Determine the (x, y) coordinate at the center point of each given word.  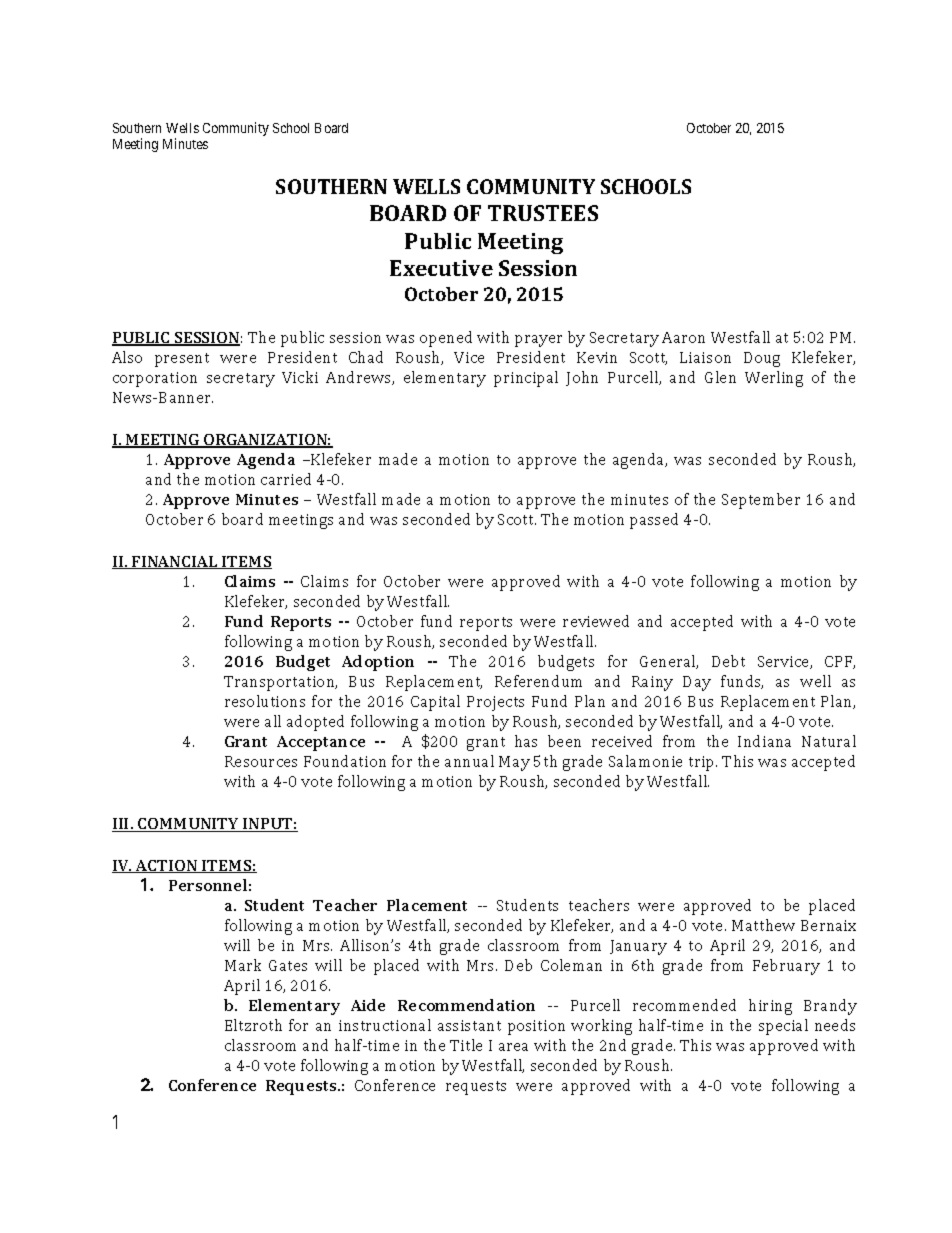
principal (526, 379)
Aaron (683, 337)
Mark (243, 965)
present (182, 360)
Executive (441, 268)
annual (469, 761)
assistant (469, 1025)
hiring (770, 1007)
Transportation (280, 683)
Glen (720, 377)
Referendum (538, 681)
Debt (728, 661)
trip (703, 763)
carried (286, 479)
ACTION (167, 866)
